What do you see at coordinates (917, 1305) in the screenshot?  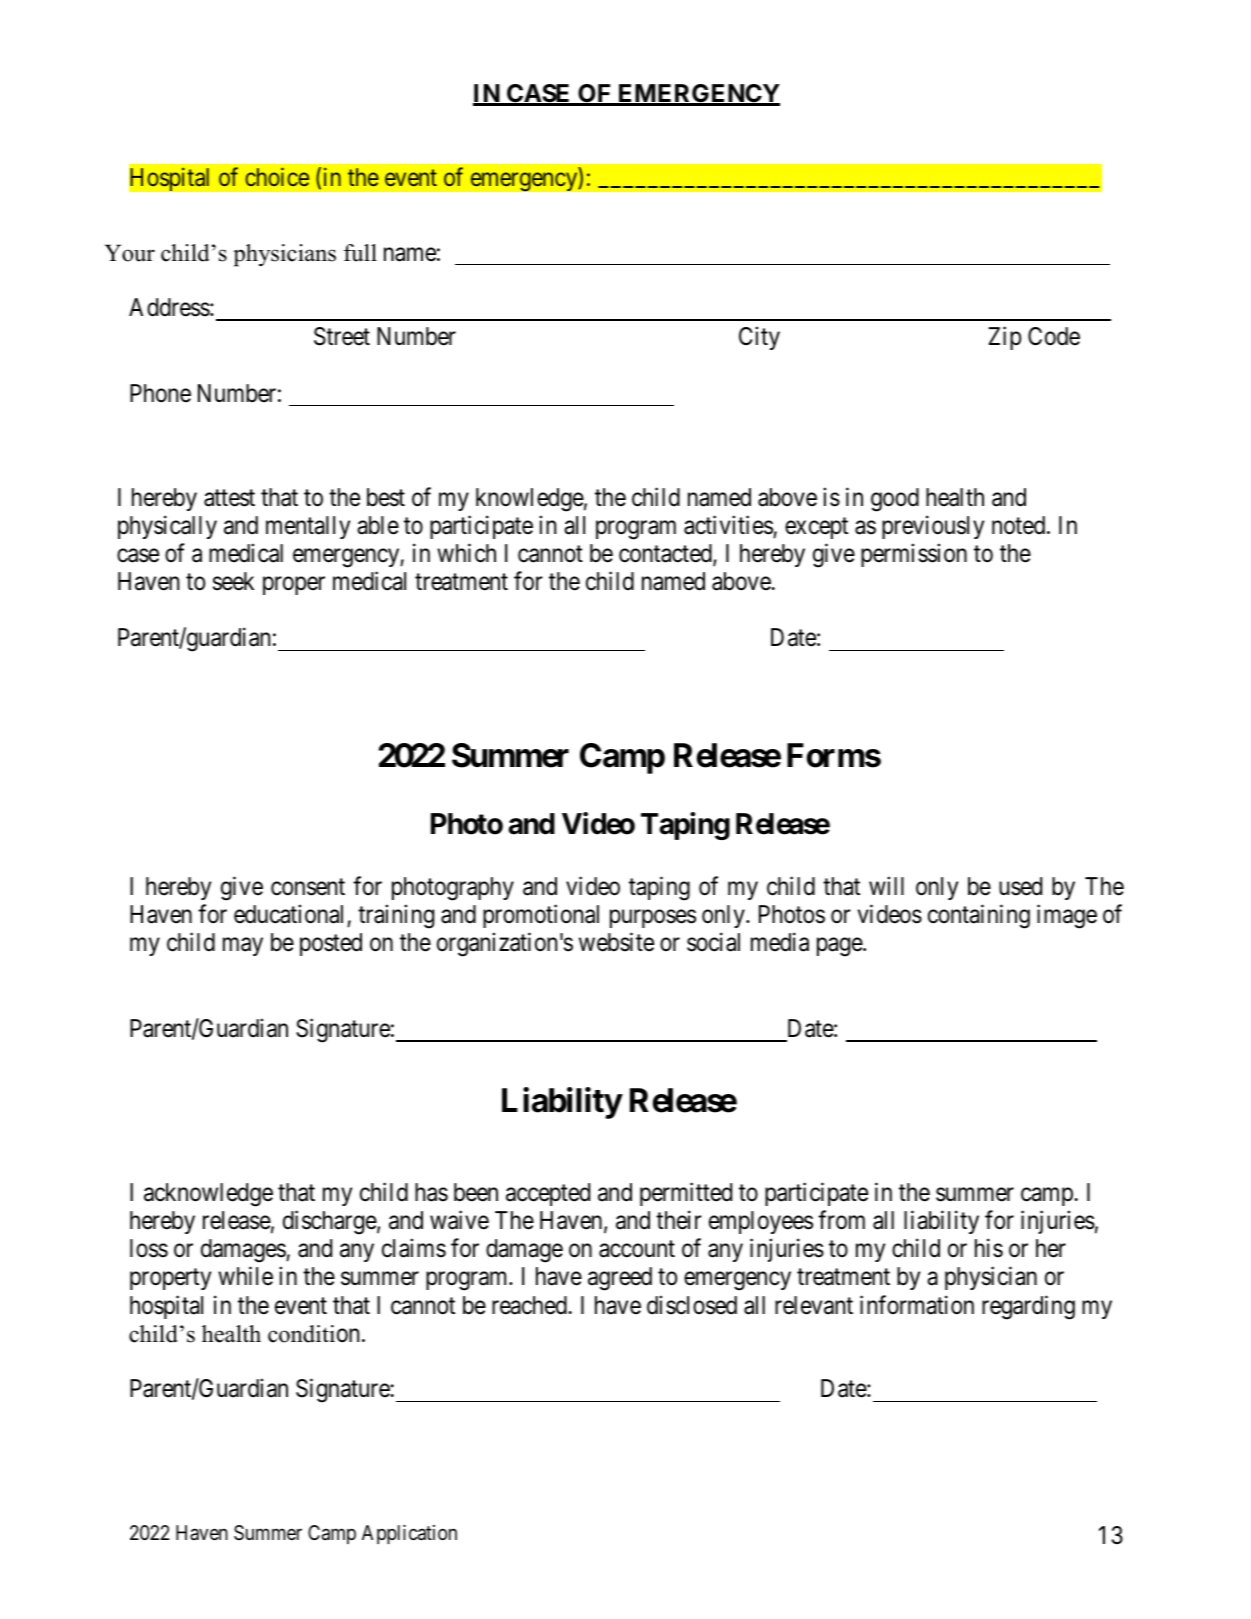 I see `information` at bounding box center [917, 1305].
